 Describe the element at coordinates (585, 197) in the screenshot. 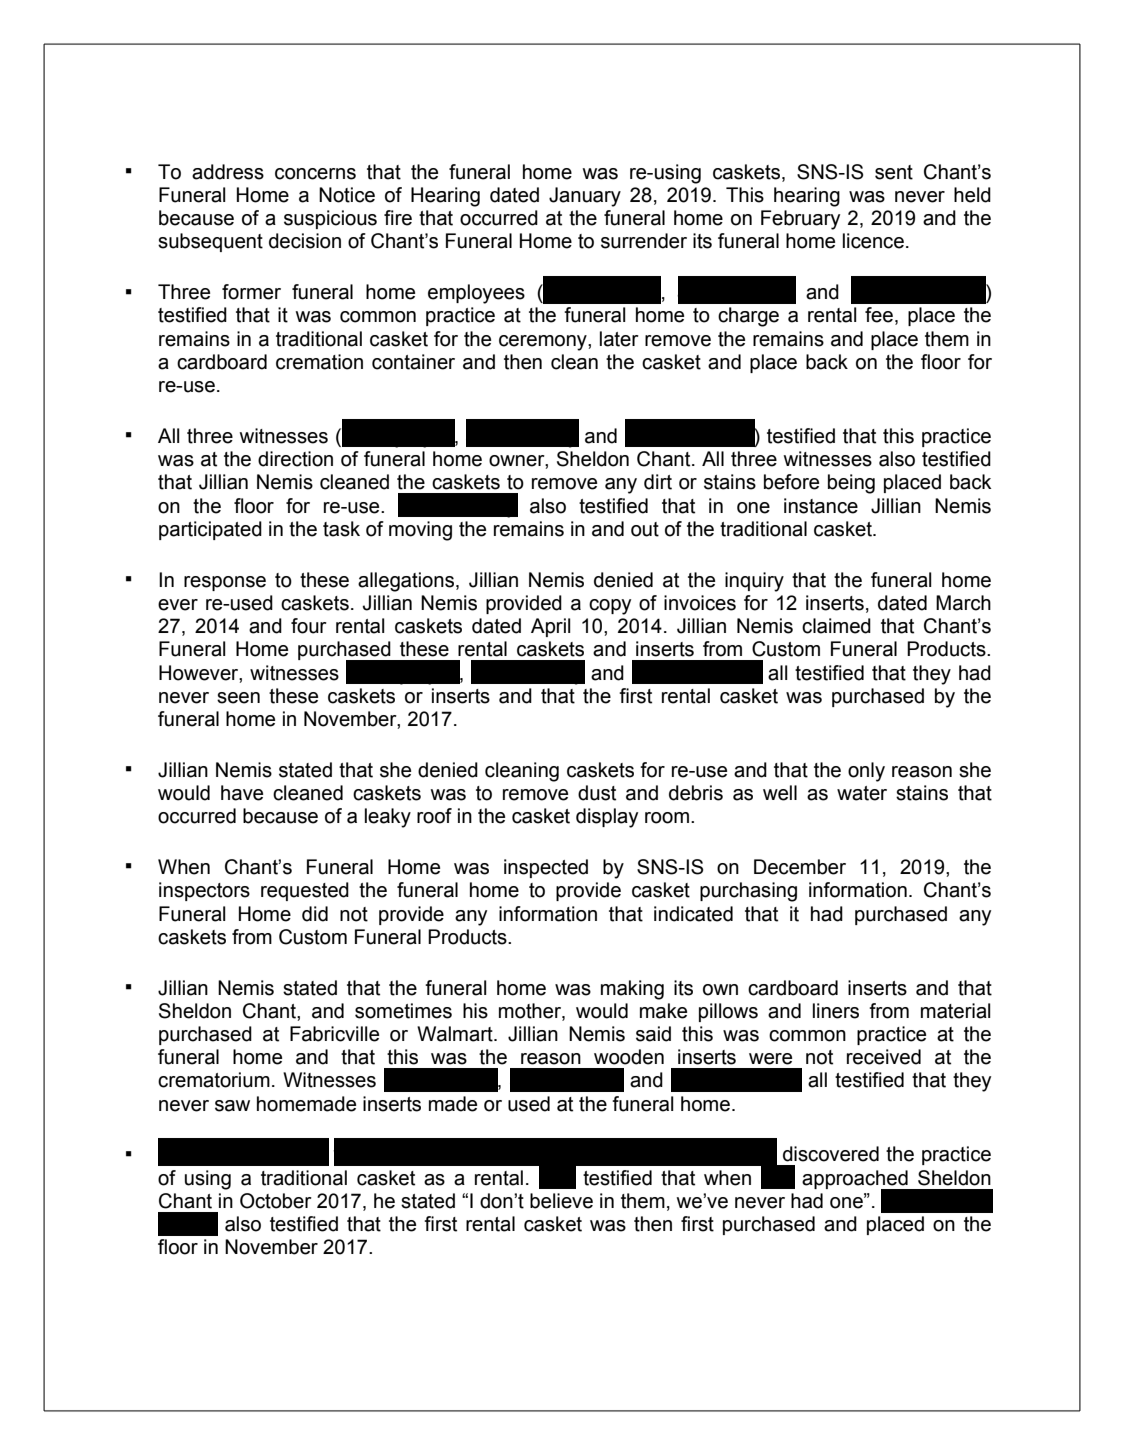

I see `January` at that location.
